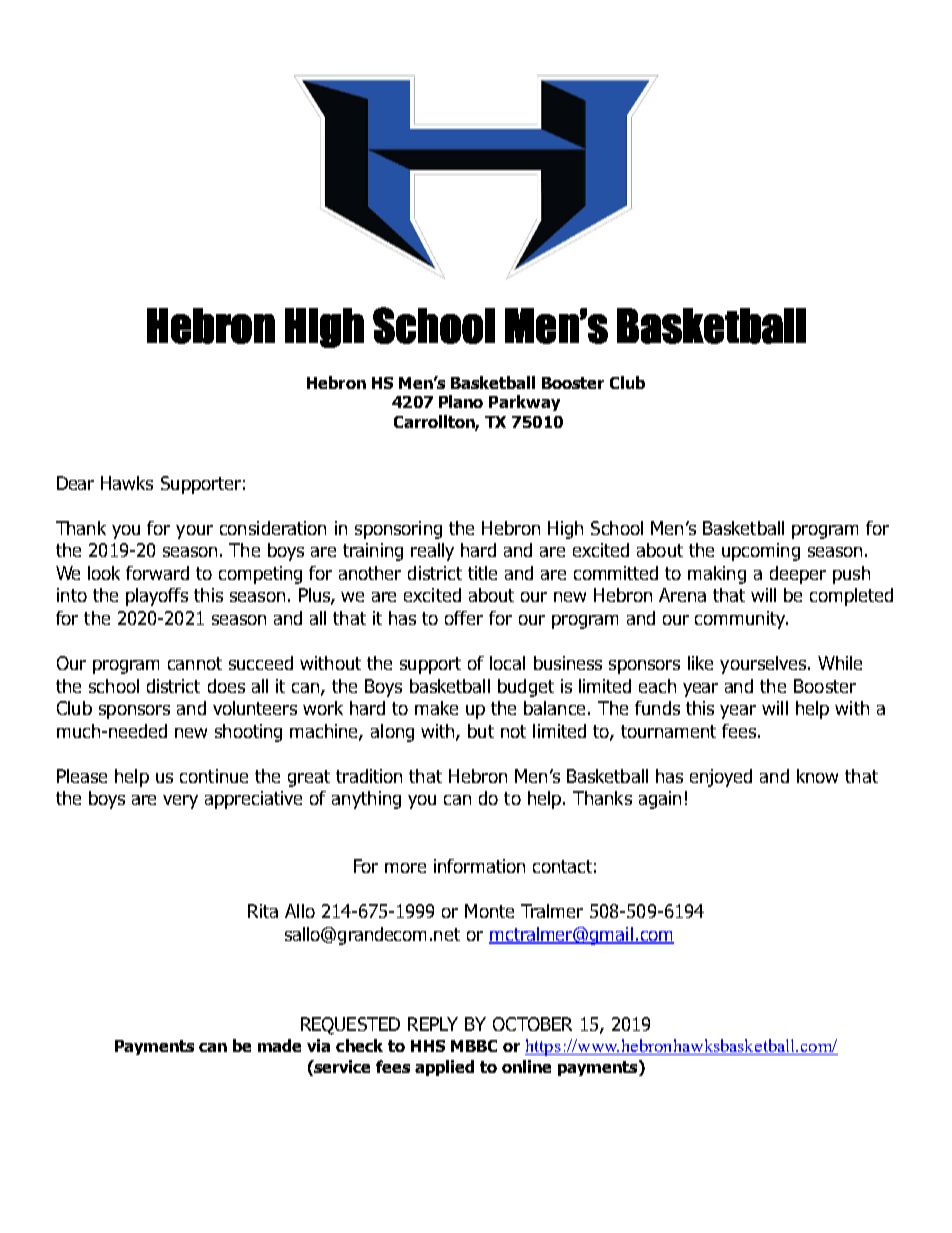 The image size is (952, 1233). I want to click on shooting, so click(248, 733).
